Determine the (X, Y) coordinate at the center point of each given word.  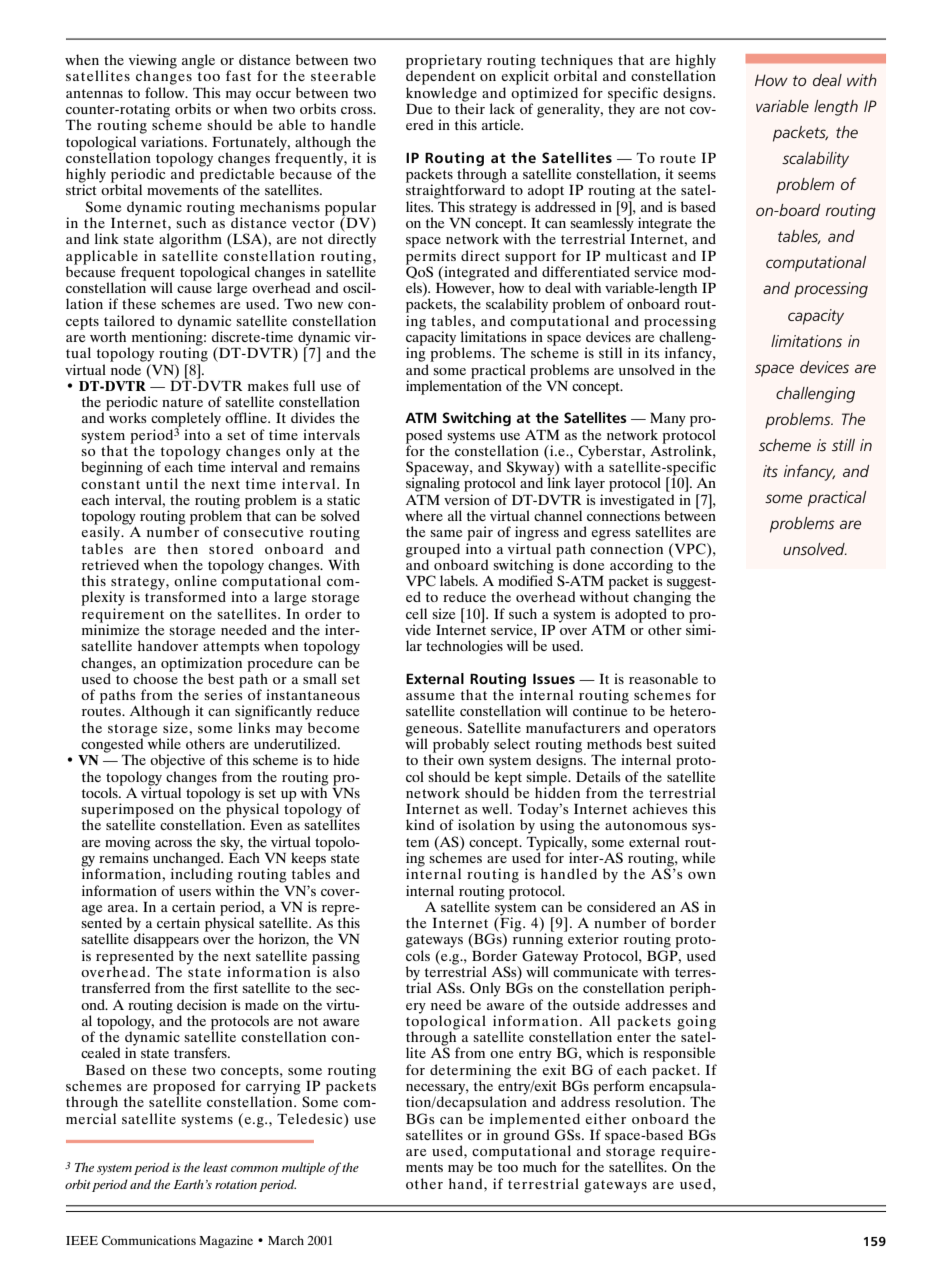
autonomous (646, 825)
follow (166, 92)
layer (590, 484)
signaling (433, 483)
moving (128, 844)
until (162, 483)
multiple (303, 1168)
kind (420, 824)
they (621, 109)
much (540, 1166)
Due (419, 109)
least (215, 1167)
